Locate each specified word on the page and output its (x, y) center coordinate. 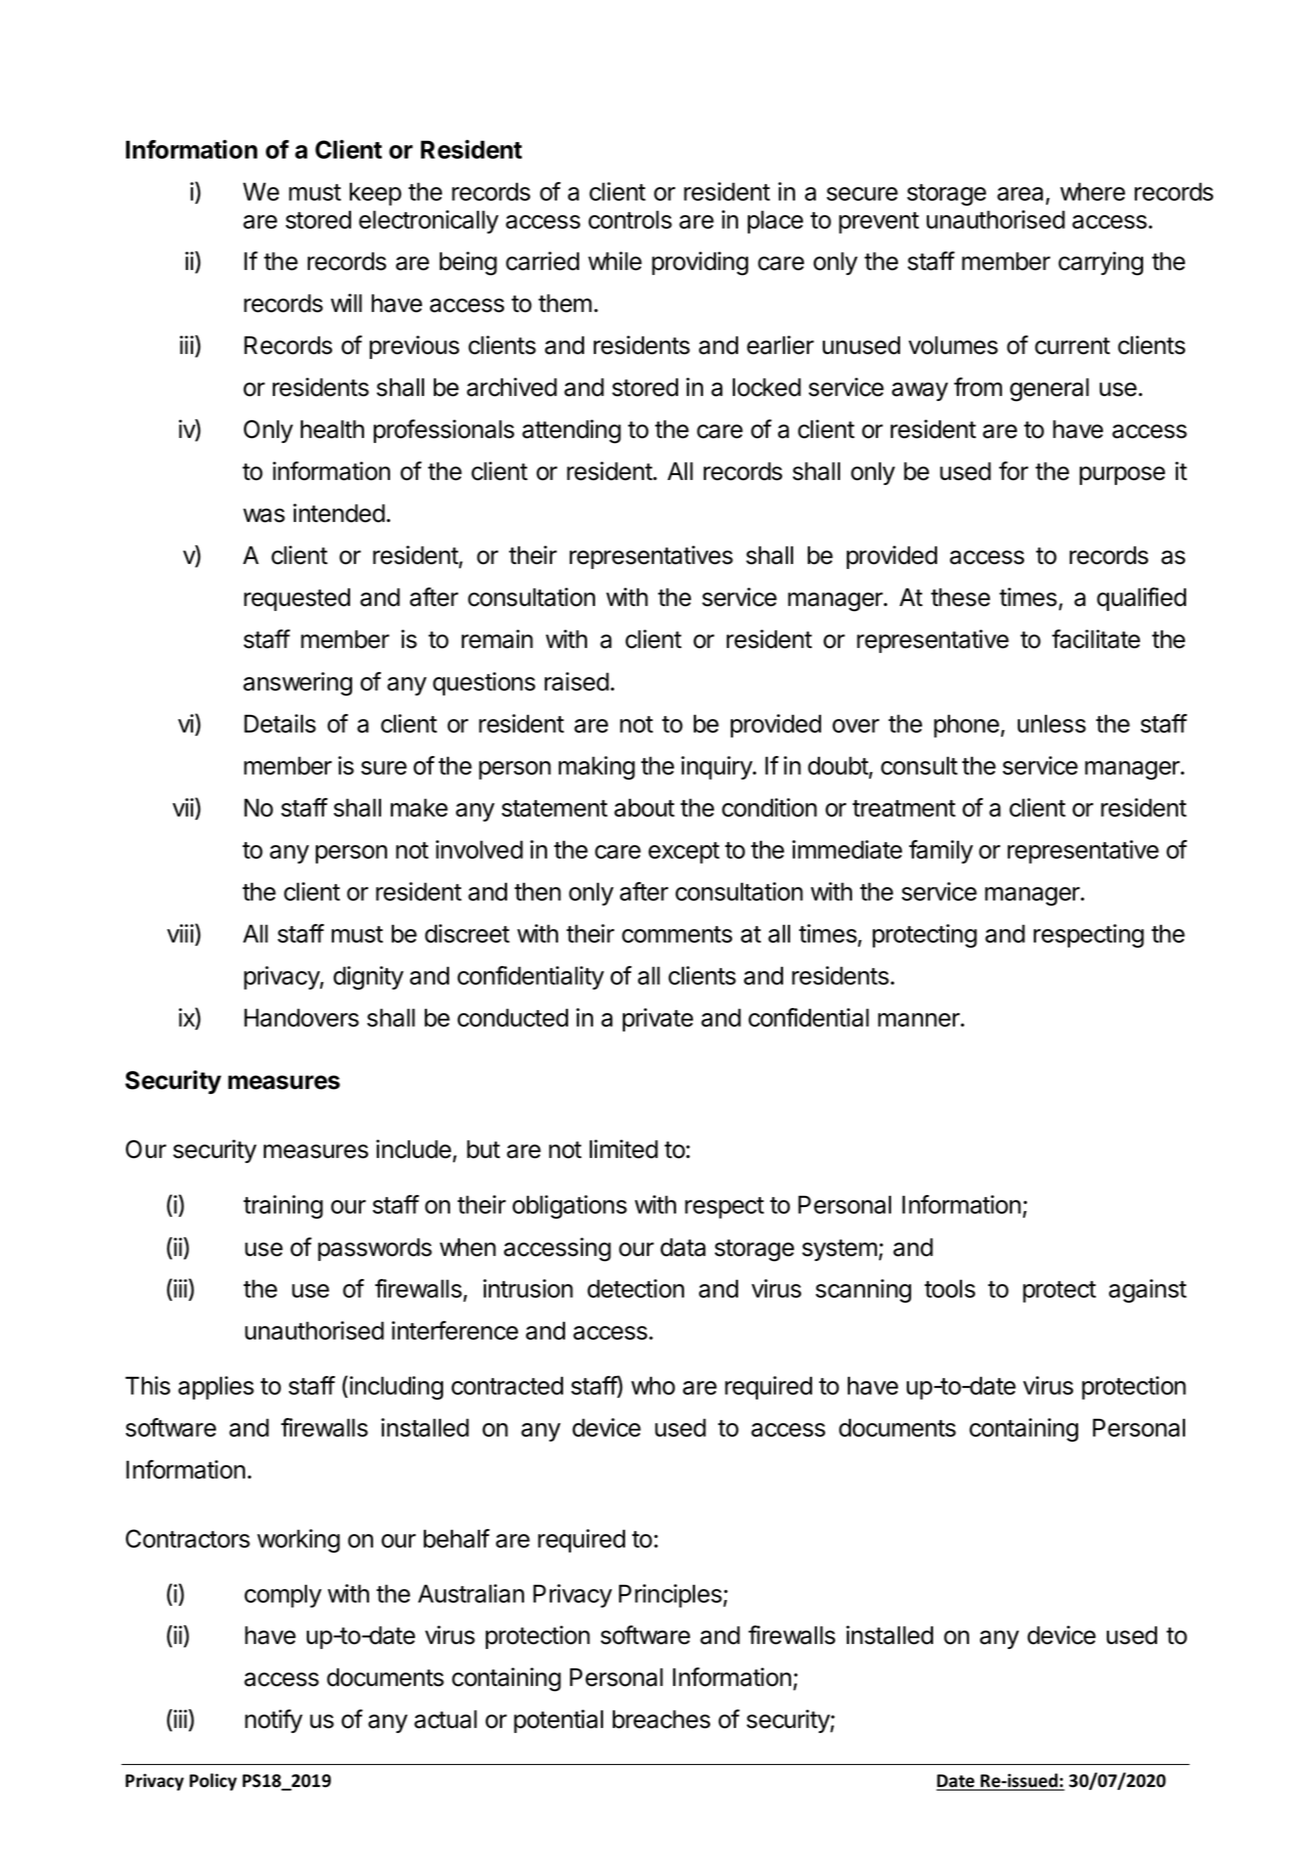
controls (630, 219)
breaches (661, 1719)
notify (274, 1721)
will (346, 302)
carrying (1100, 263)
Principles (671, 1596)
